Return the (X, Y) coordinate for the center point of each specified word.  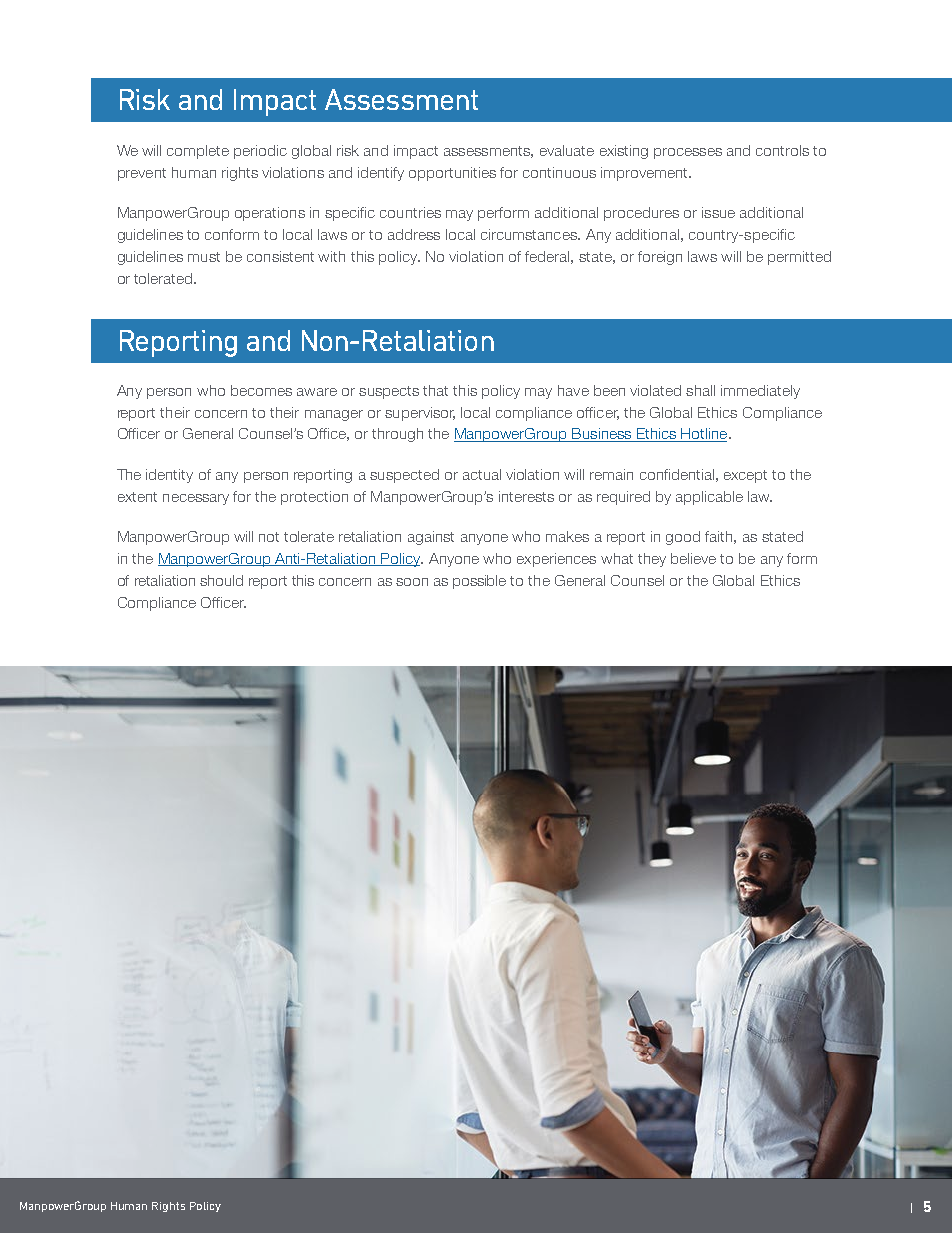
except (745, 476)
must (204, 257)
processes (688, 153)
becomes (261, 390)
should (221, 580)
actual (482, 474)
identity (169, 476)
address (414, 234)
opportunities (452, 174)
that (435, 390)
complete (198, 152)
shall (700, 390)
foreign (660, 258)
